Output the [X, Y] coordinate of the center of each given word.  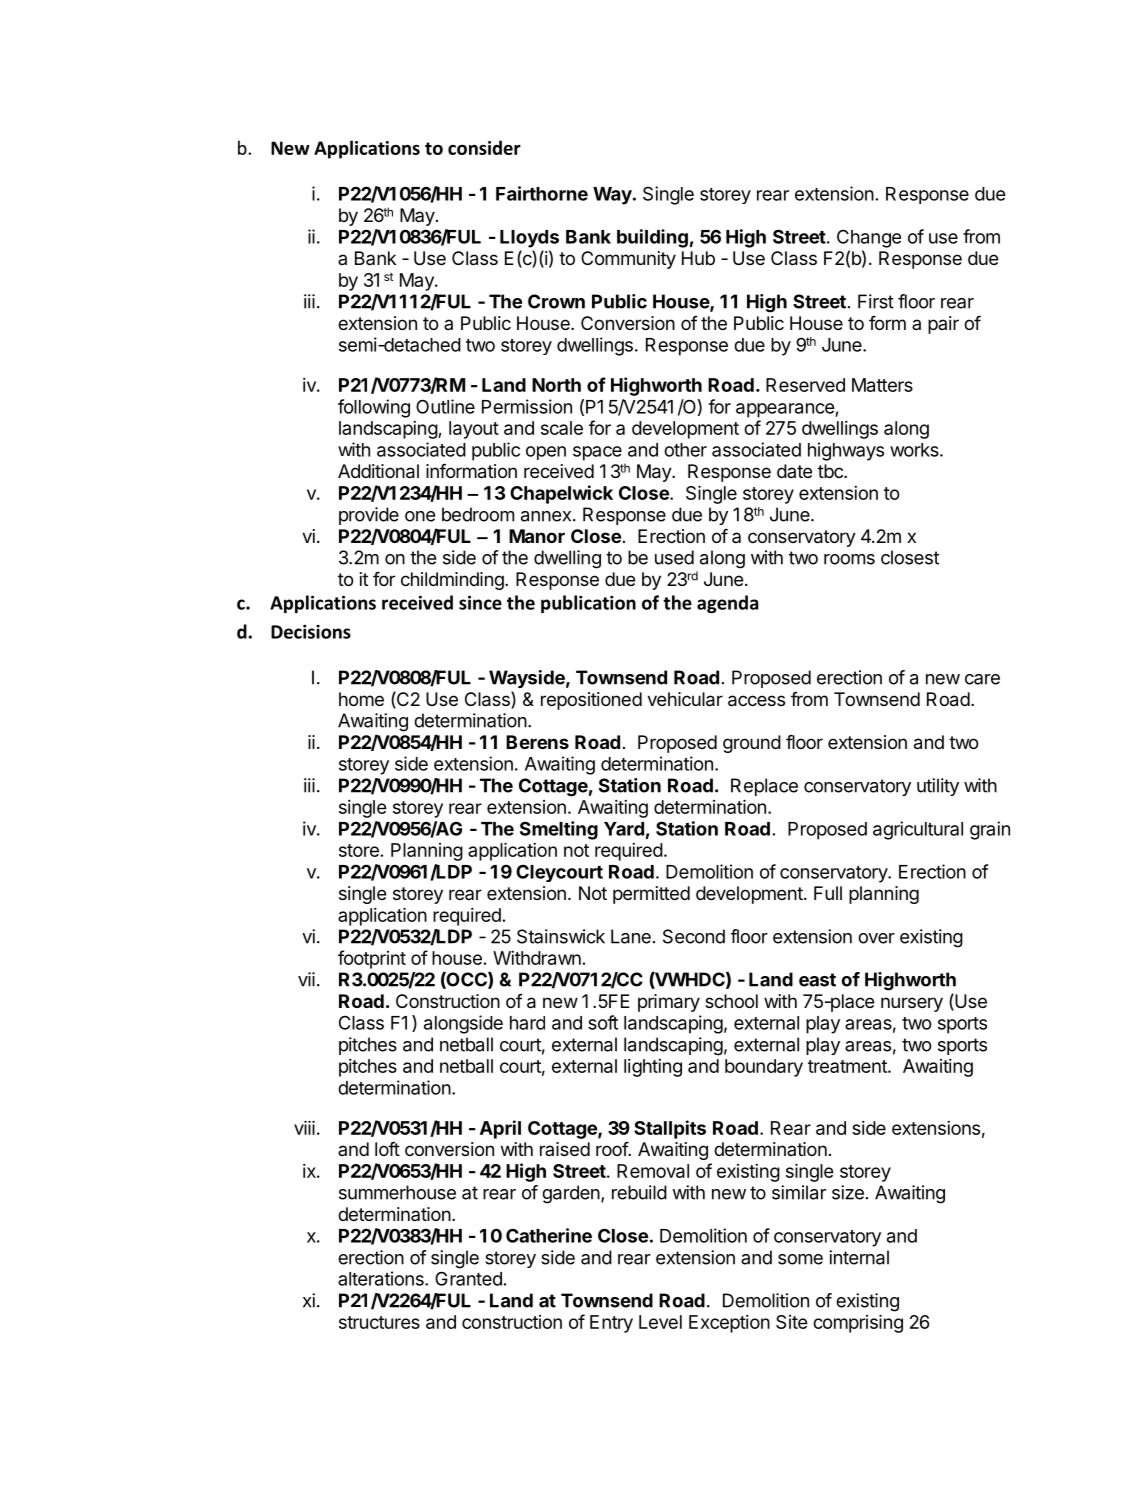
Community [628, 260]
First [876, 301]
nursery [912, 1004]
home [361, 699]
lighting [653, 1068]
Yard [624, 829]
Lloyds [529, 239]
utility [938, 787]
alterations [382, 1278]
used [674, 557]
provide [369, 516]
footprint [372, 959]
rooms [849, 559]
